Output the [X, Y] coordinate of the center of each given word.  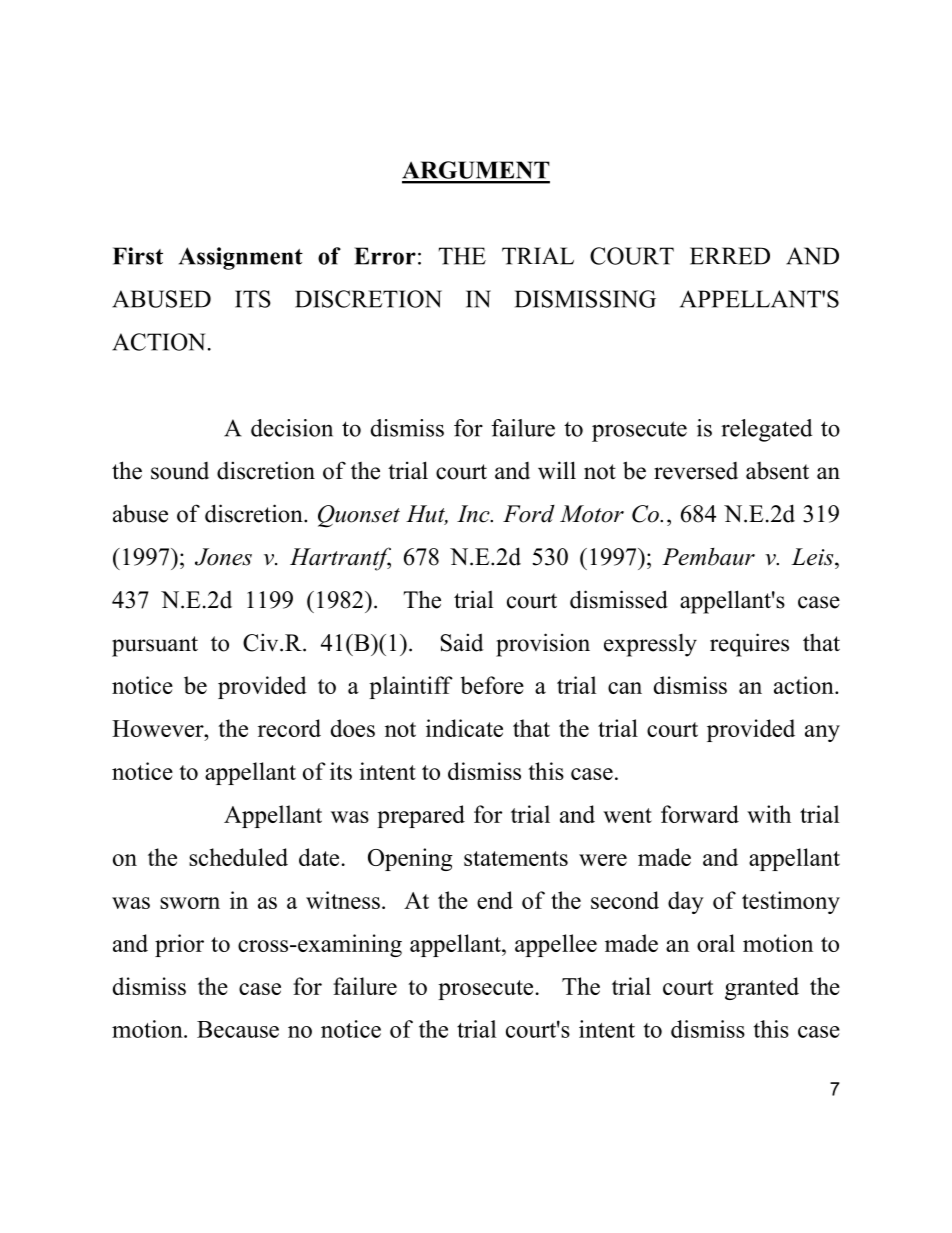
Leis [813, 557]
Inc [474, 514]
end [495, 900]
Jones [223, 557]
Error [385, 256]
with [769, 814]
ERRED [730, 256]
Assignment [241, 258]
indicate [464, 728]
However [159, 728]
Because [238, 1029]
